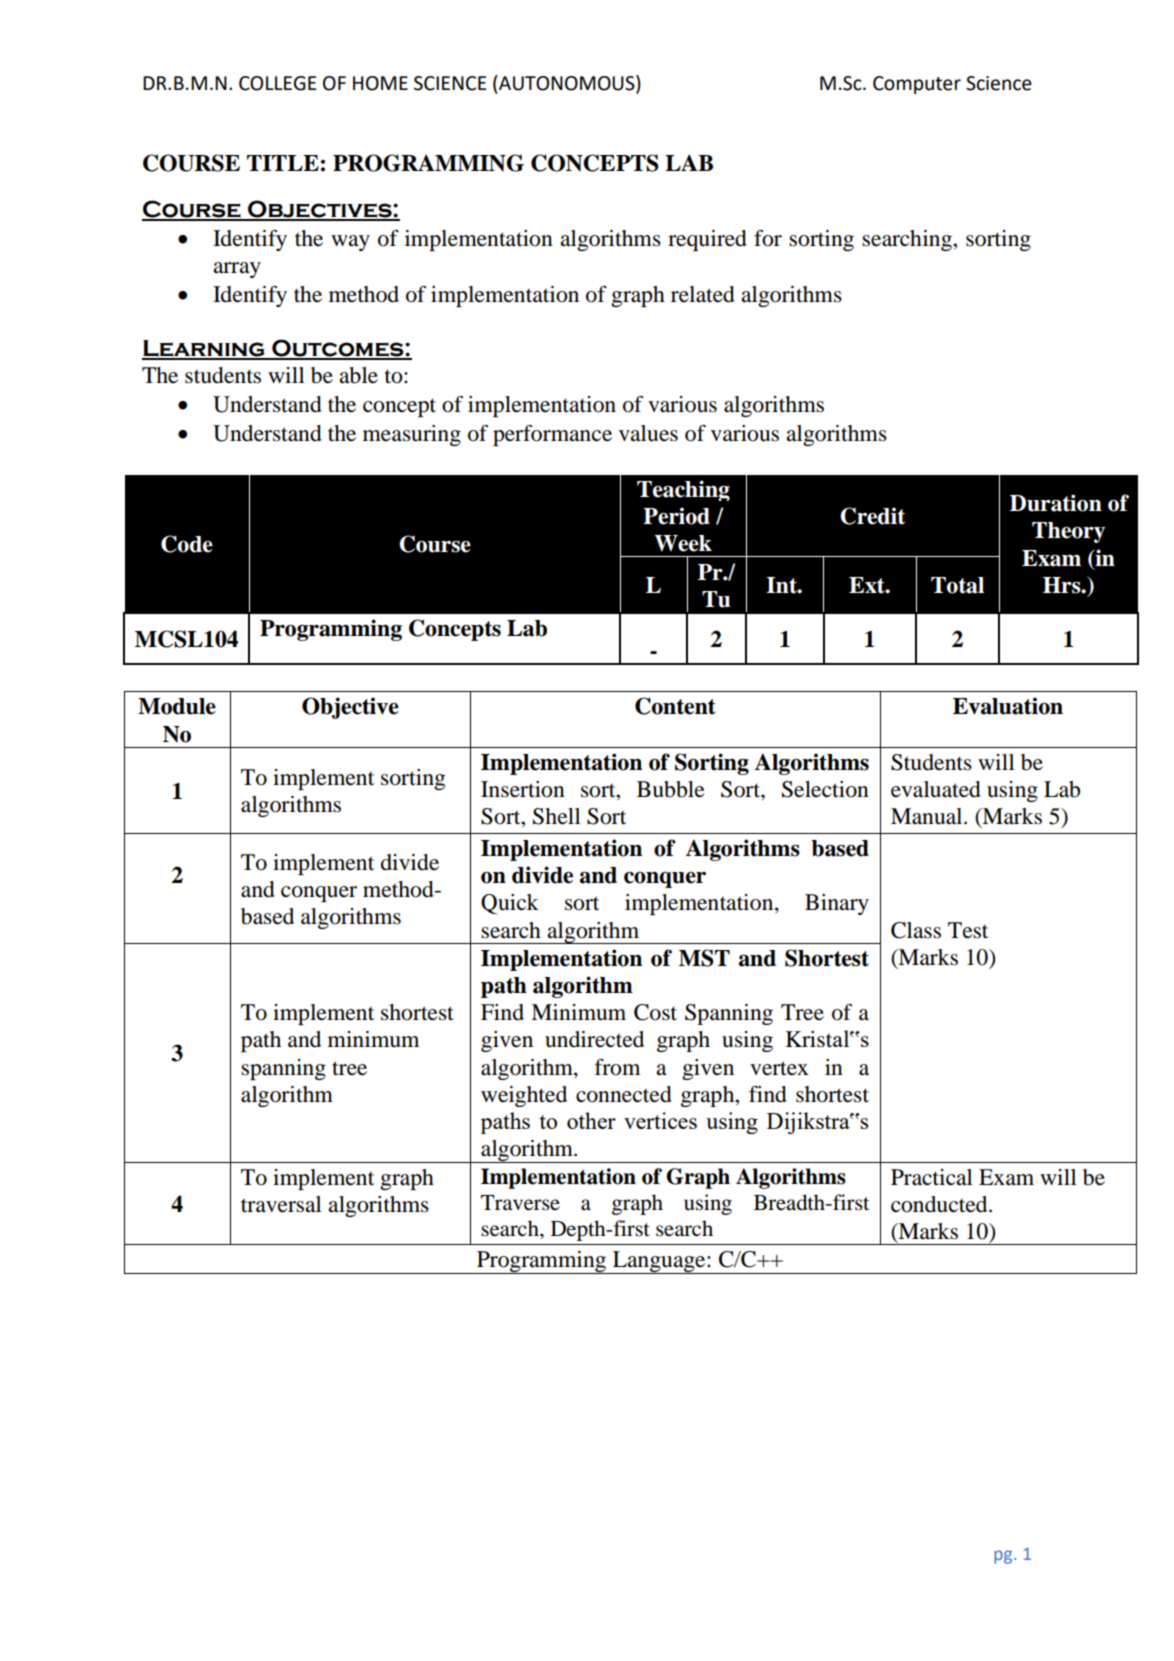  What do you see at coordinates (957, 585) in the screenshot?
I see `Total` at bounding box center [957, 585].
